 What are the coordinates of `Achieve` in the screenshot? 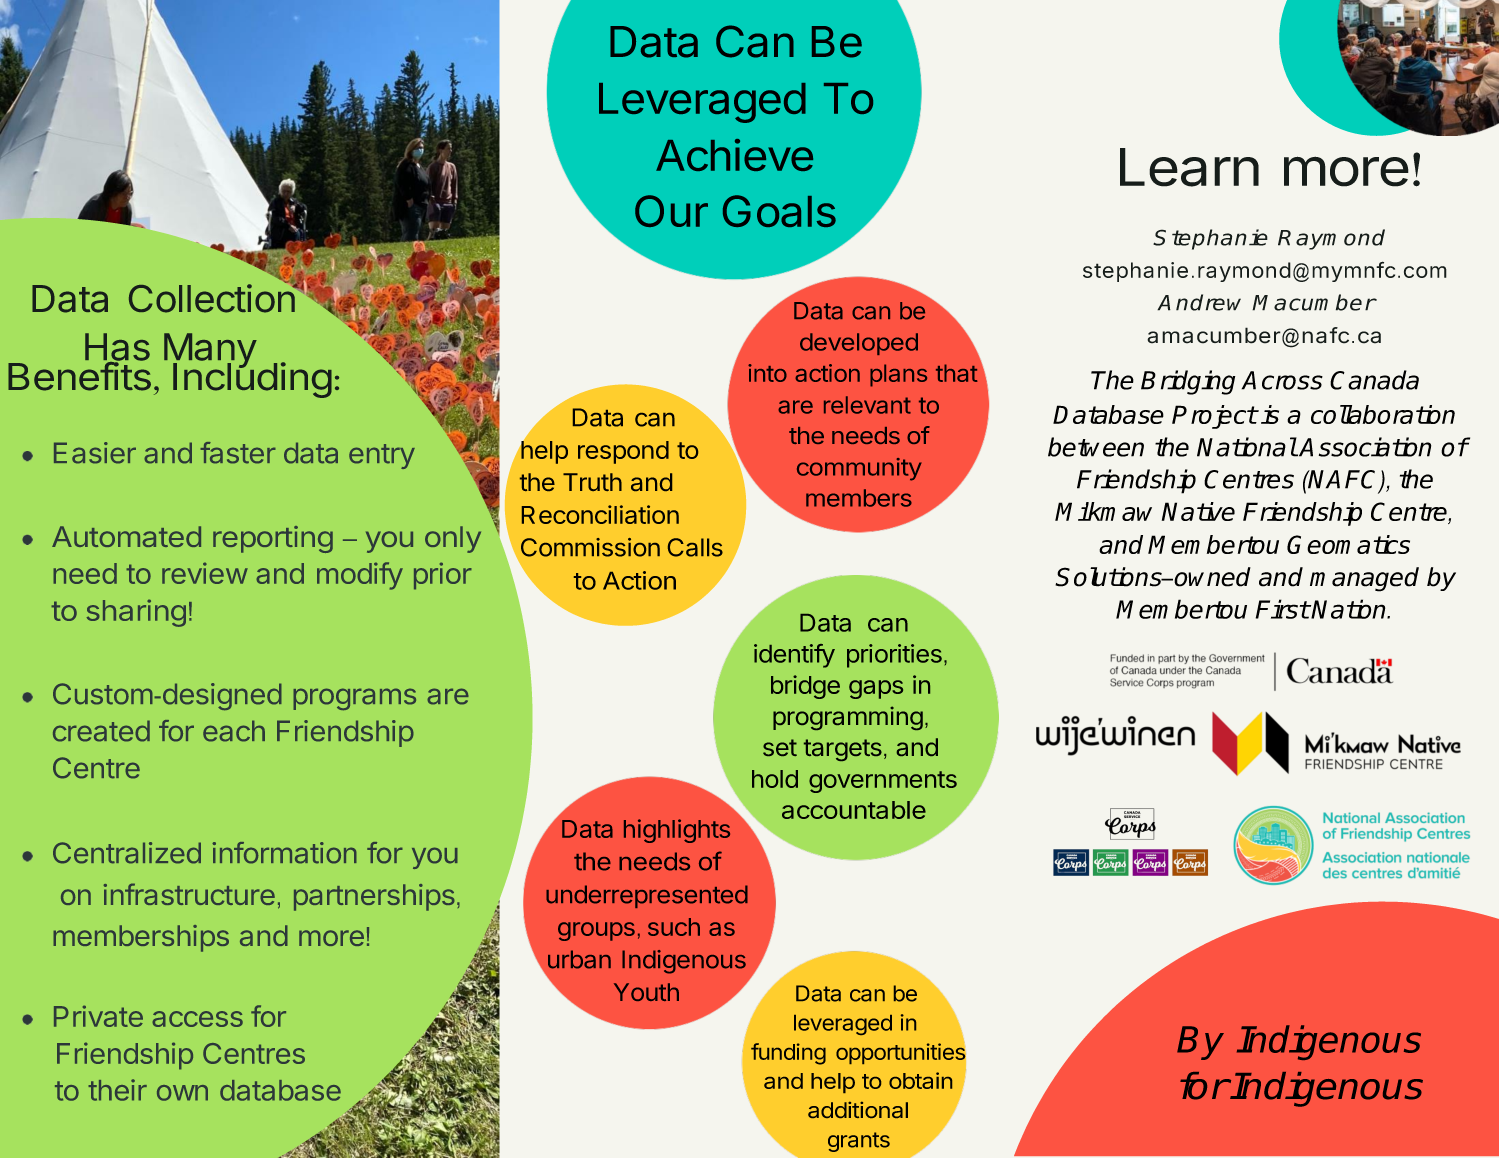 It's located at (734, 155).
